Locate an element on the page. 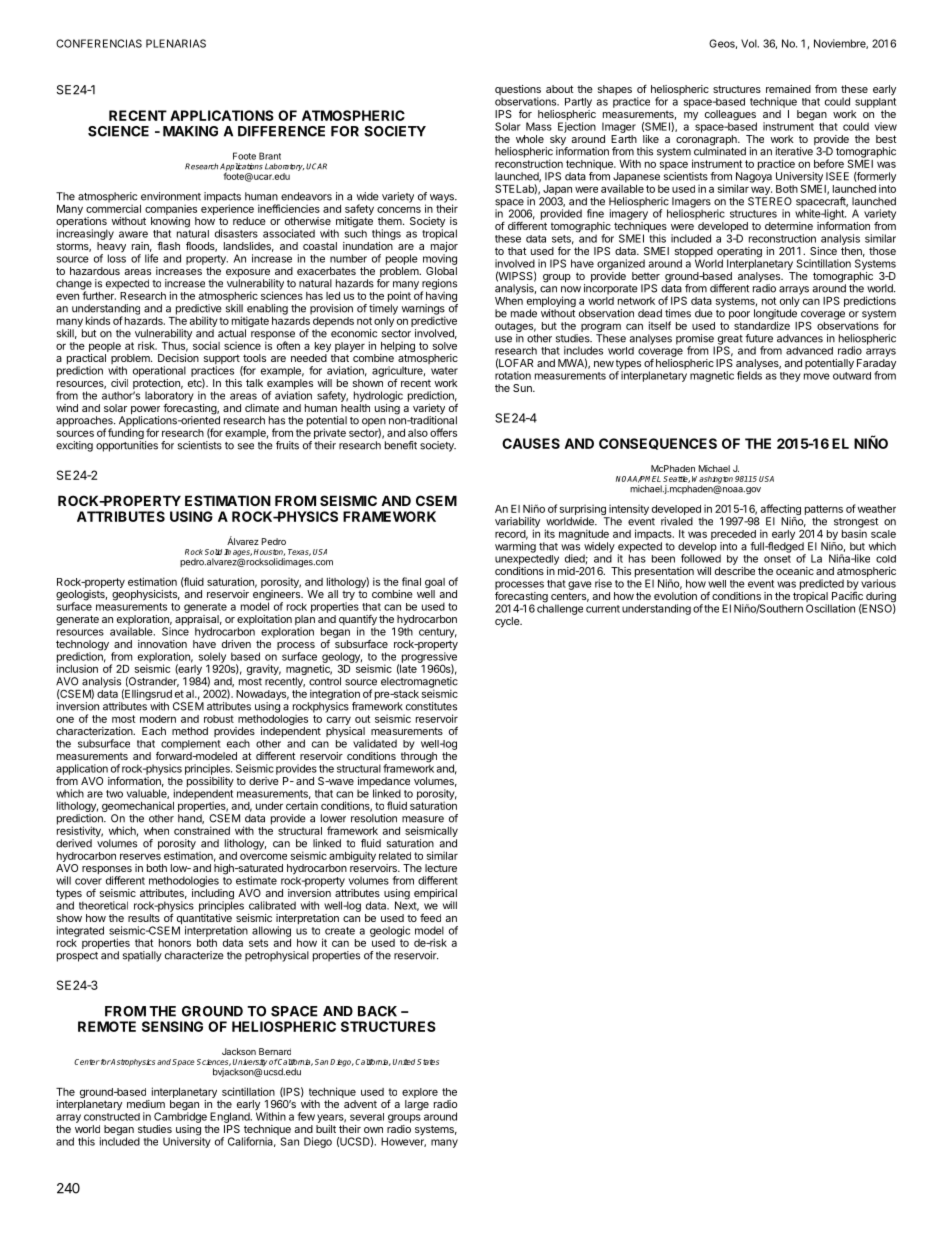  they is located at coordinates (790, 377).
